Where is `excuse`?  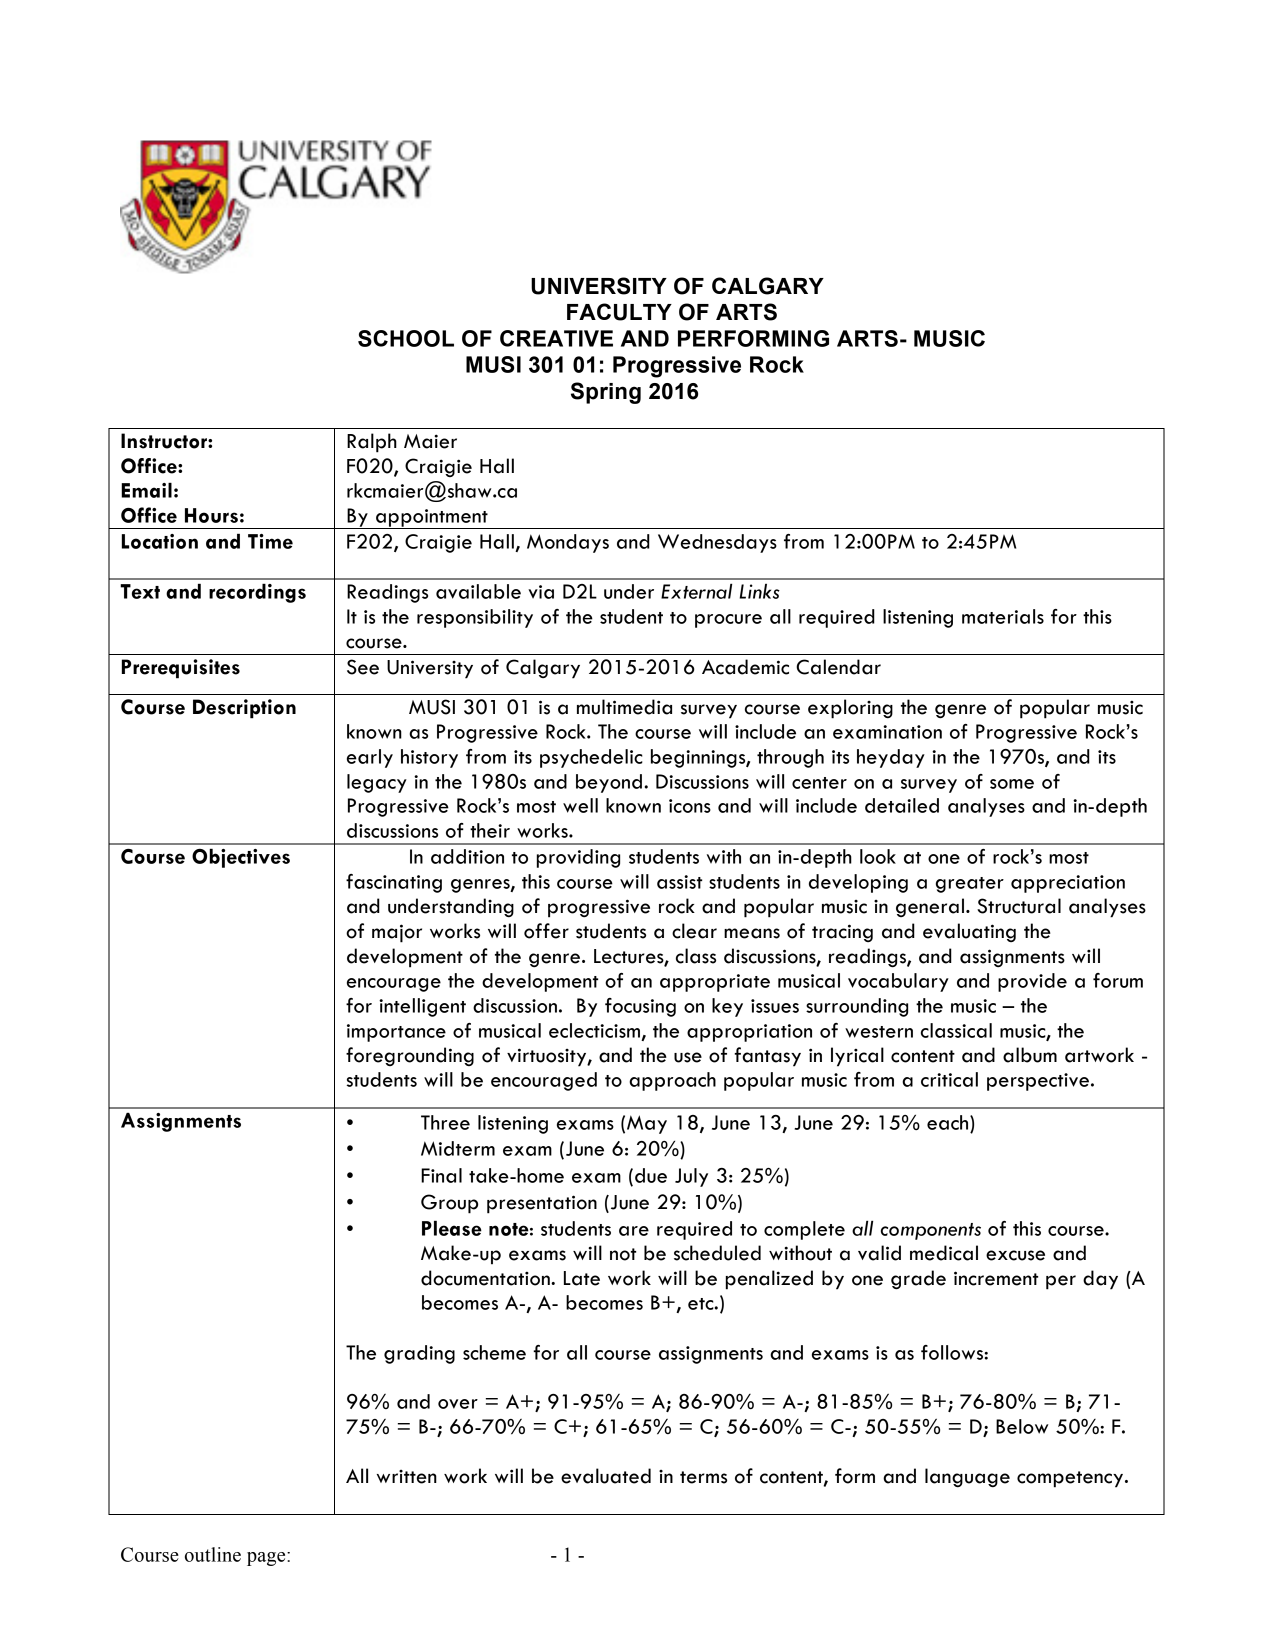 excuse is located at coordinates (1015, 1255).
